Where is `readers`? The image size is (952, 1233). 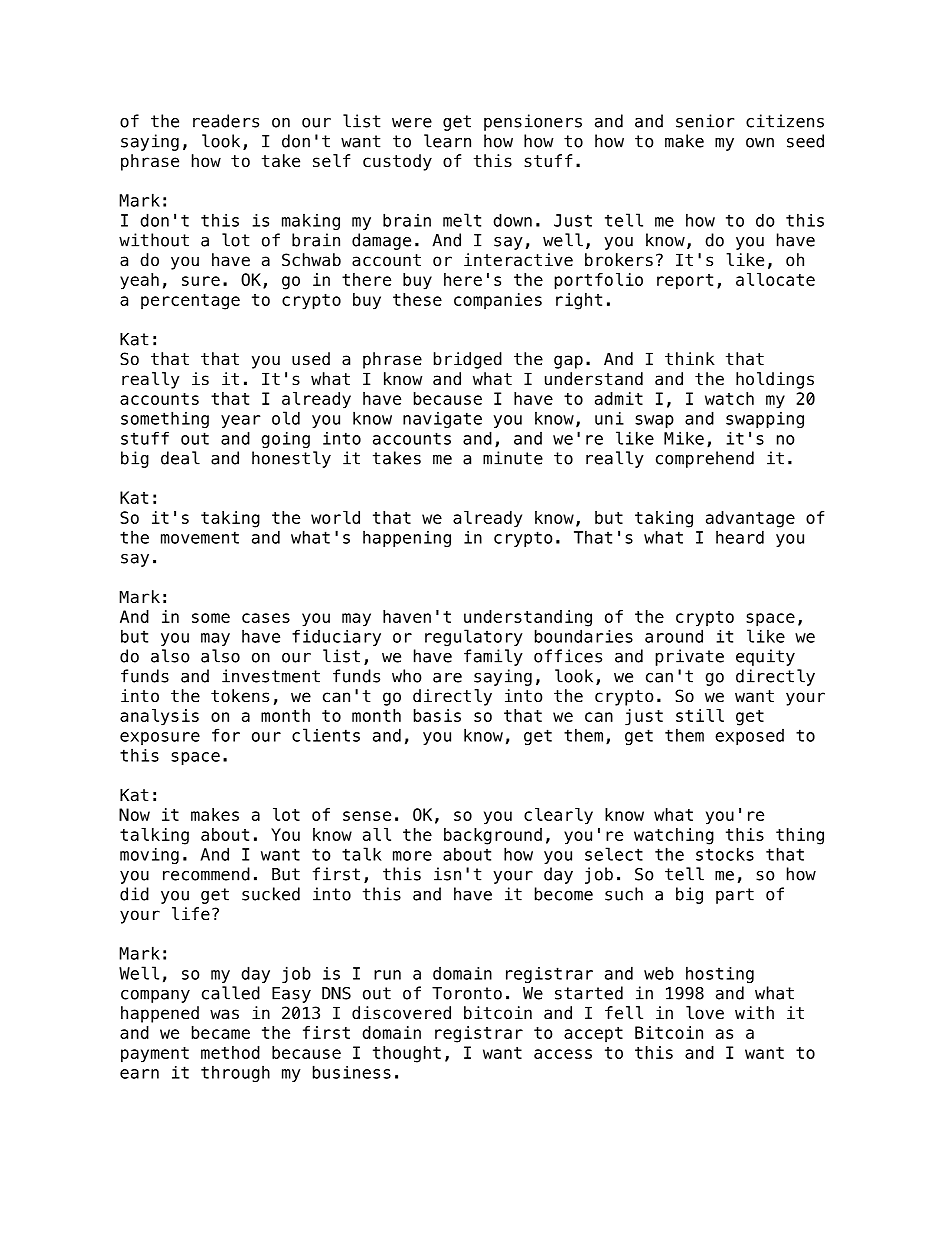
readers is located at coordinates (226, 121).
